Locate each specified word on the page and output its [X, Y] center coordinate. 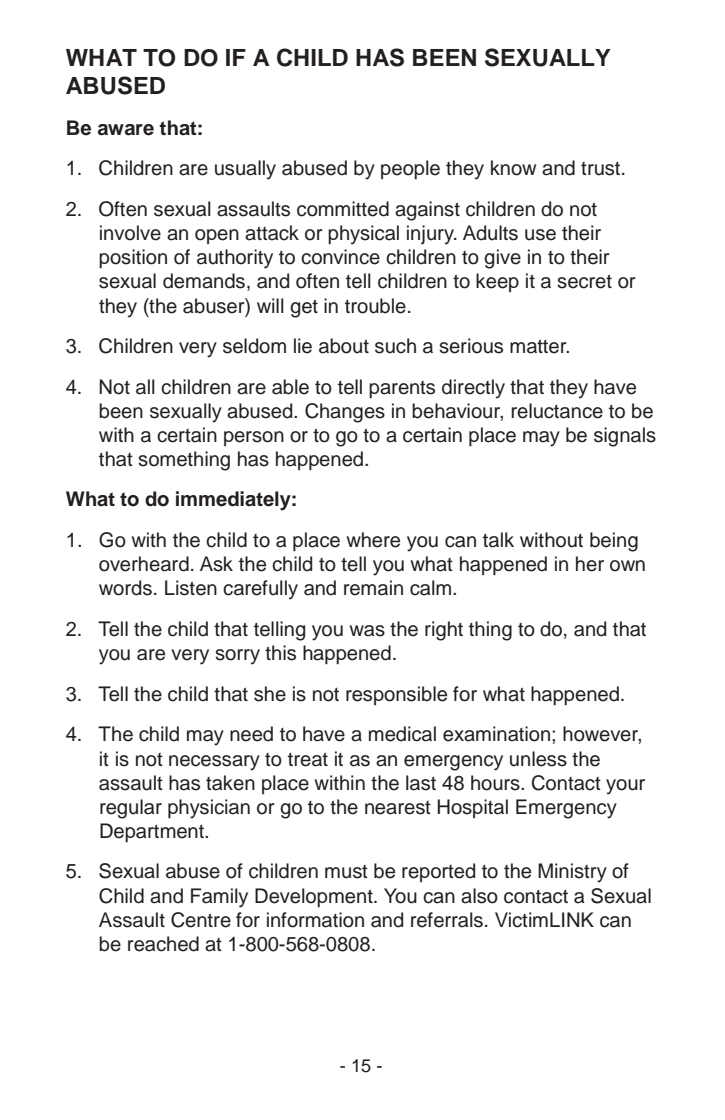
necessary [214, 763]
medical [402, 734]
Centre [201, 920]
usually [245, 170]
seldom [254, 346]
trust [602, 169]
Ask [216, 564]
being [614, 542]
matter [539, 347]
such [395, 346]
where [373, 540]
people [410, 169]
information [315, 920]
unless [538, 759]
